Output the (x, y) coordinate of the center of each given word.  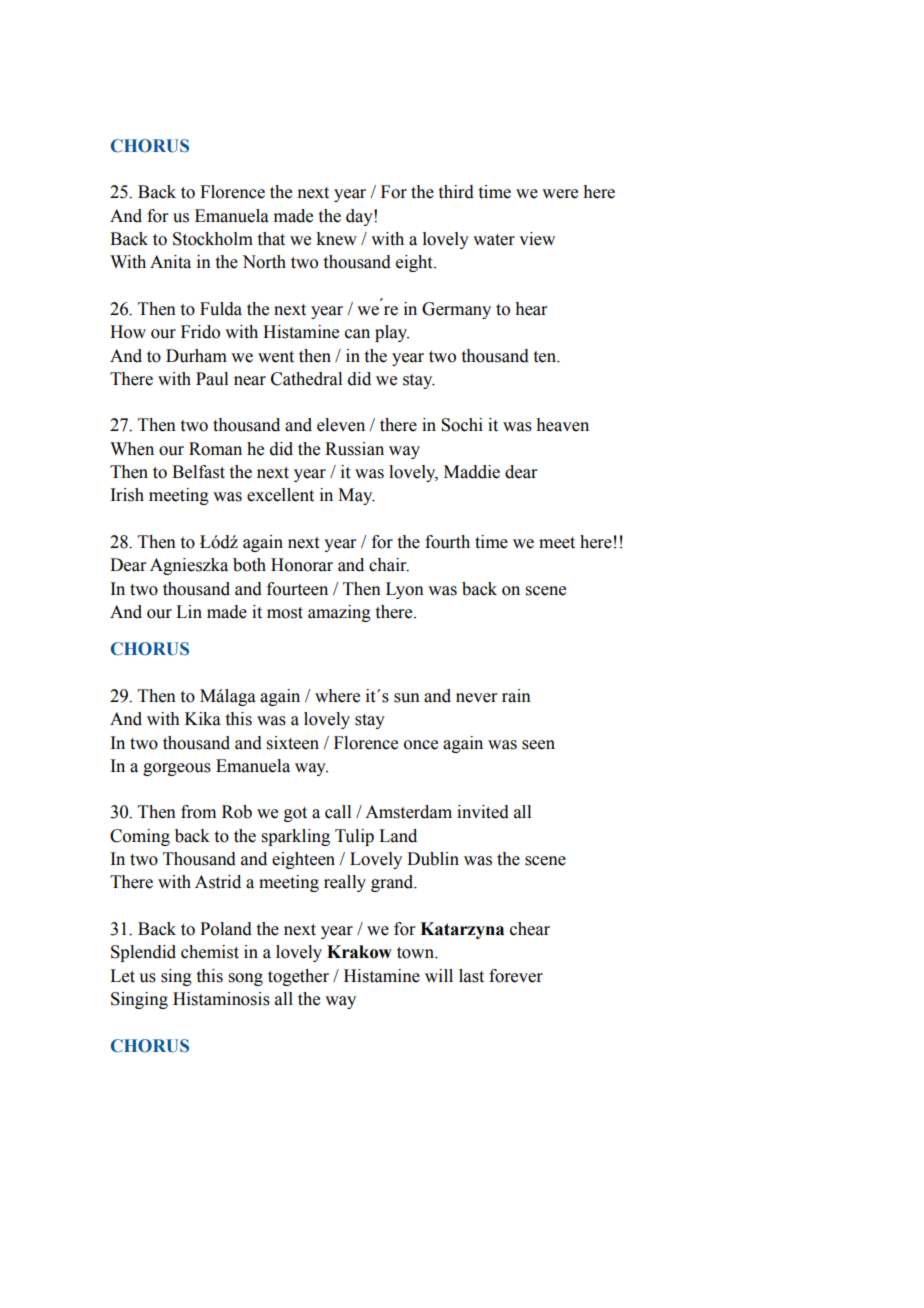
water (494, 240)
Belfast (198, 472)
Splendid (143, 953)
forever (516, 976)
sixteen (293, 743)
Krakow (359, 952)
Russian (354, 449)
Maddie (472, 472)
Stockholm (213, 239)
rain (516, 696)
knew (336, 239)
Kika (203, 719)
